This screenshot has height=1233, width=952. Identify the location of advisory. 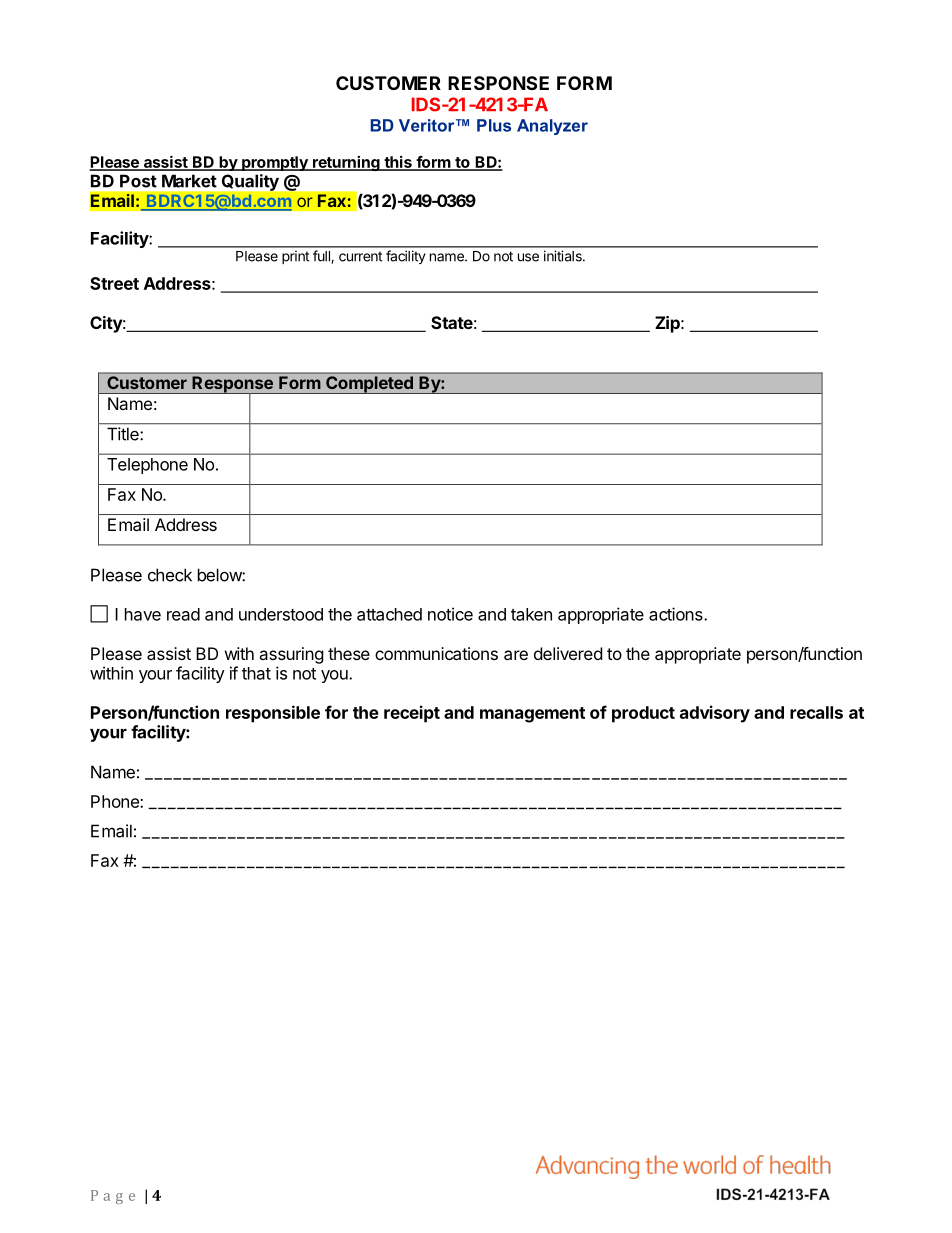
(715, 714).
